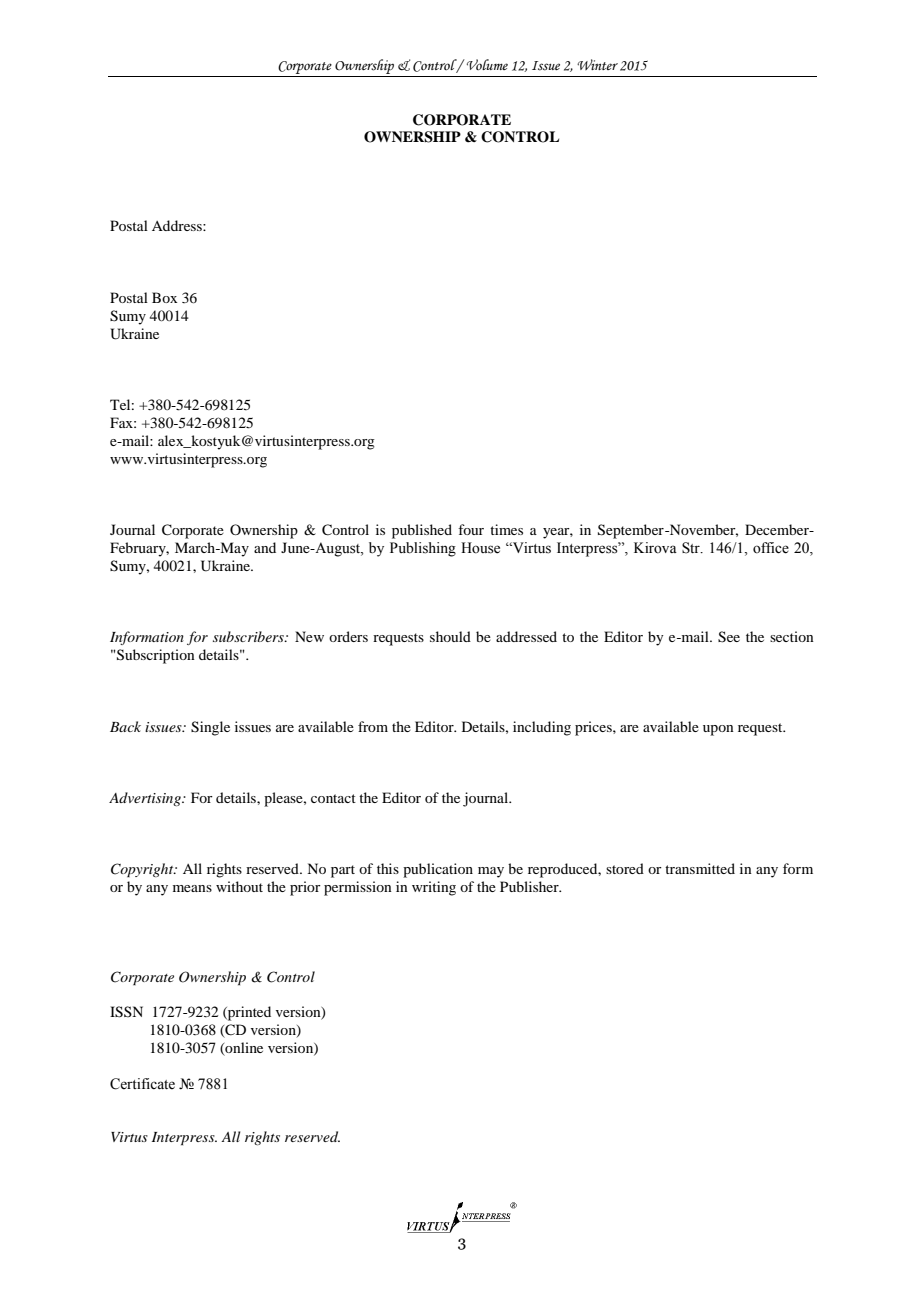 Image resolution: width=924 pixels, height=1308 pixels. I want to click on Volume, so click(486, 64).
